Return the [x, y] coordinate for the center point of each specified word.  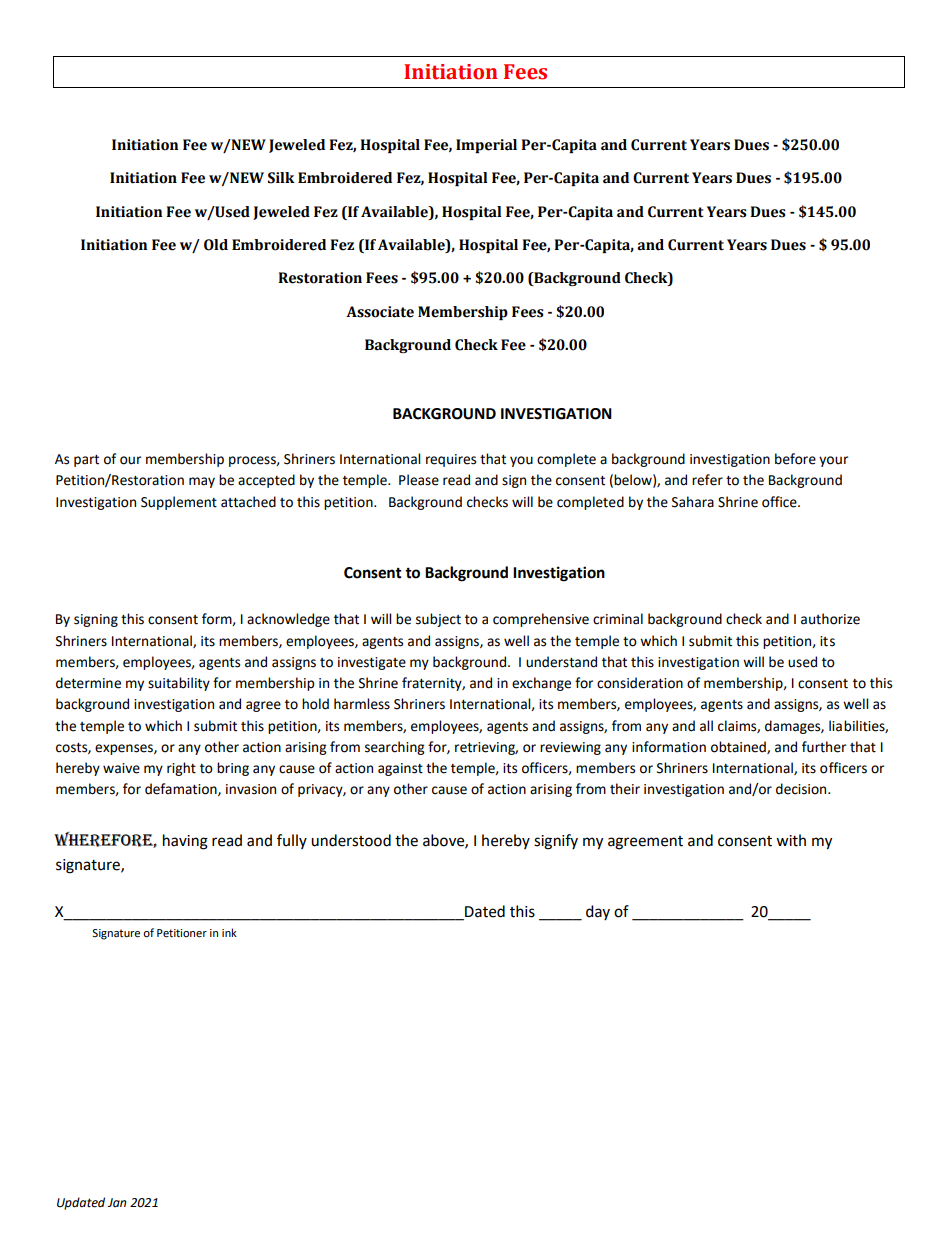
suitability [179, 684]
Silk [281, 178]
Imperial [486, 146]
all [706, 726]
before [795, 459]
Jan [117, 1202]
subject [438, 620]
